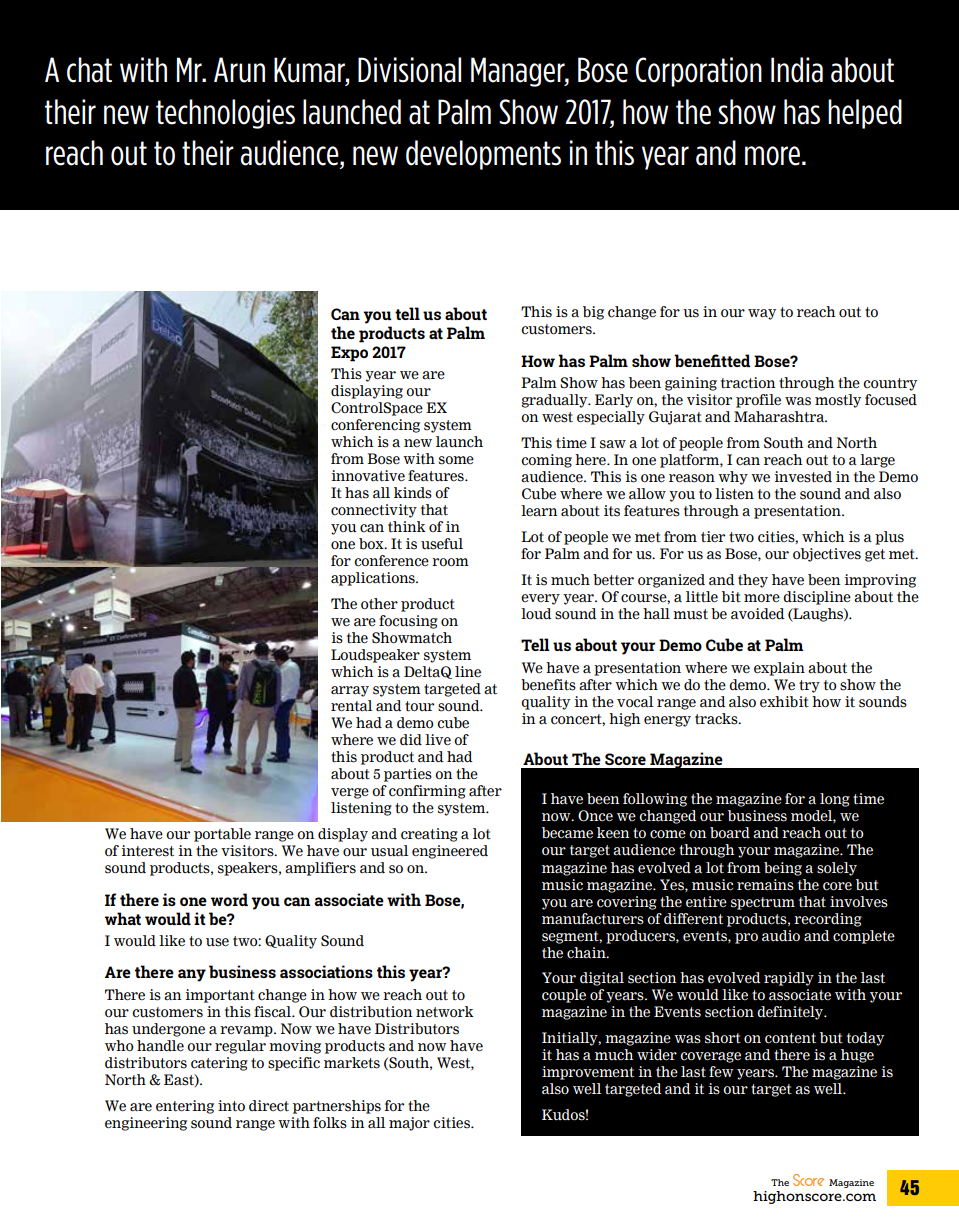 The width and height of the image is (959, 1232). I want to click on entering, so click(185, 1107).
